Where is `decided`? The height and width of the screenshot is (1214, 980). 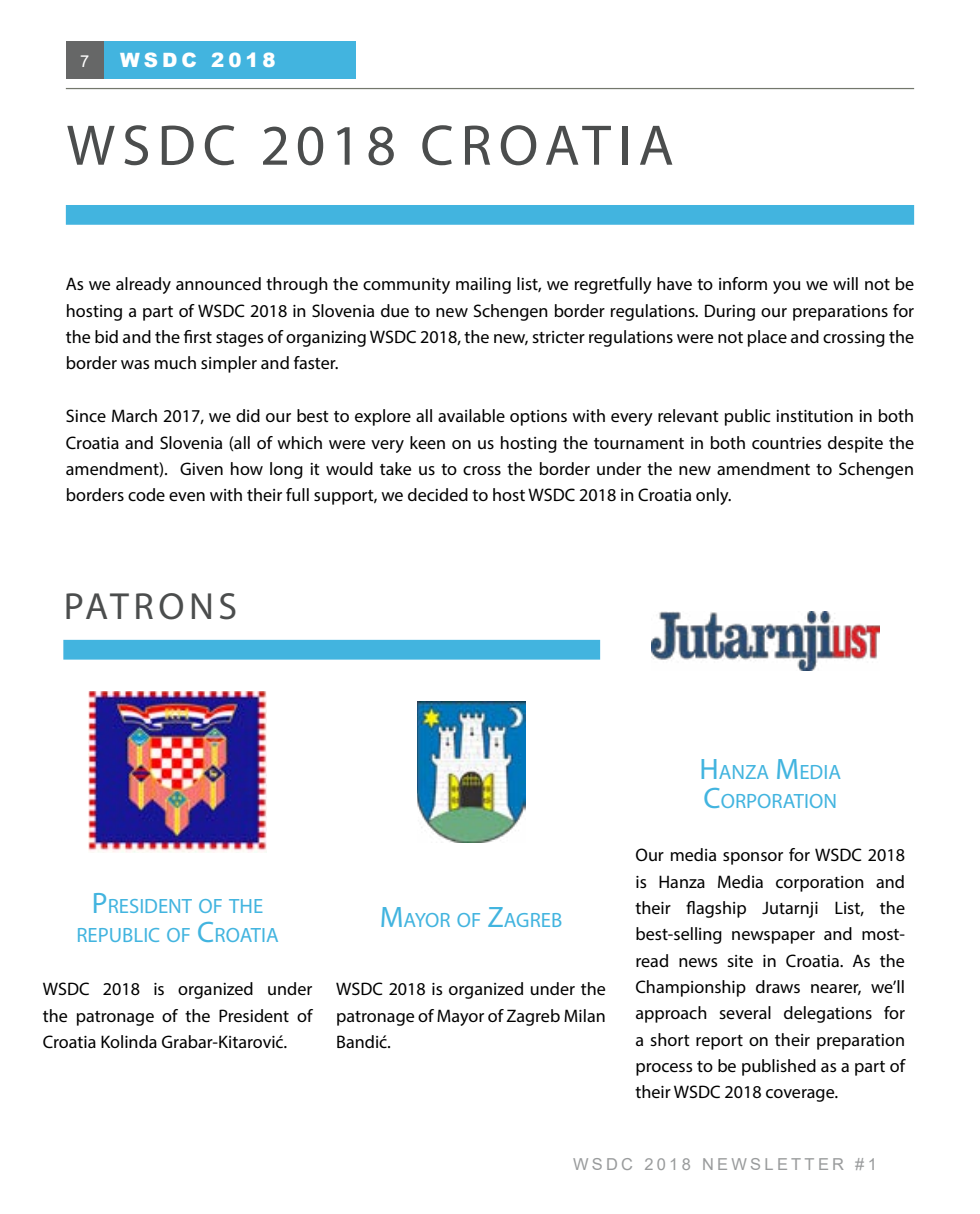 decided is located at coordinates (438, 494).
